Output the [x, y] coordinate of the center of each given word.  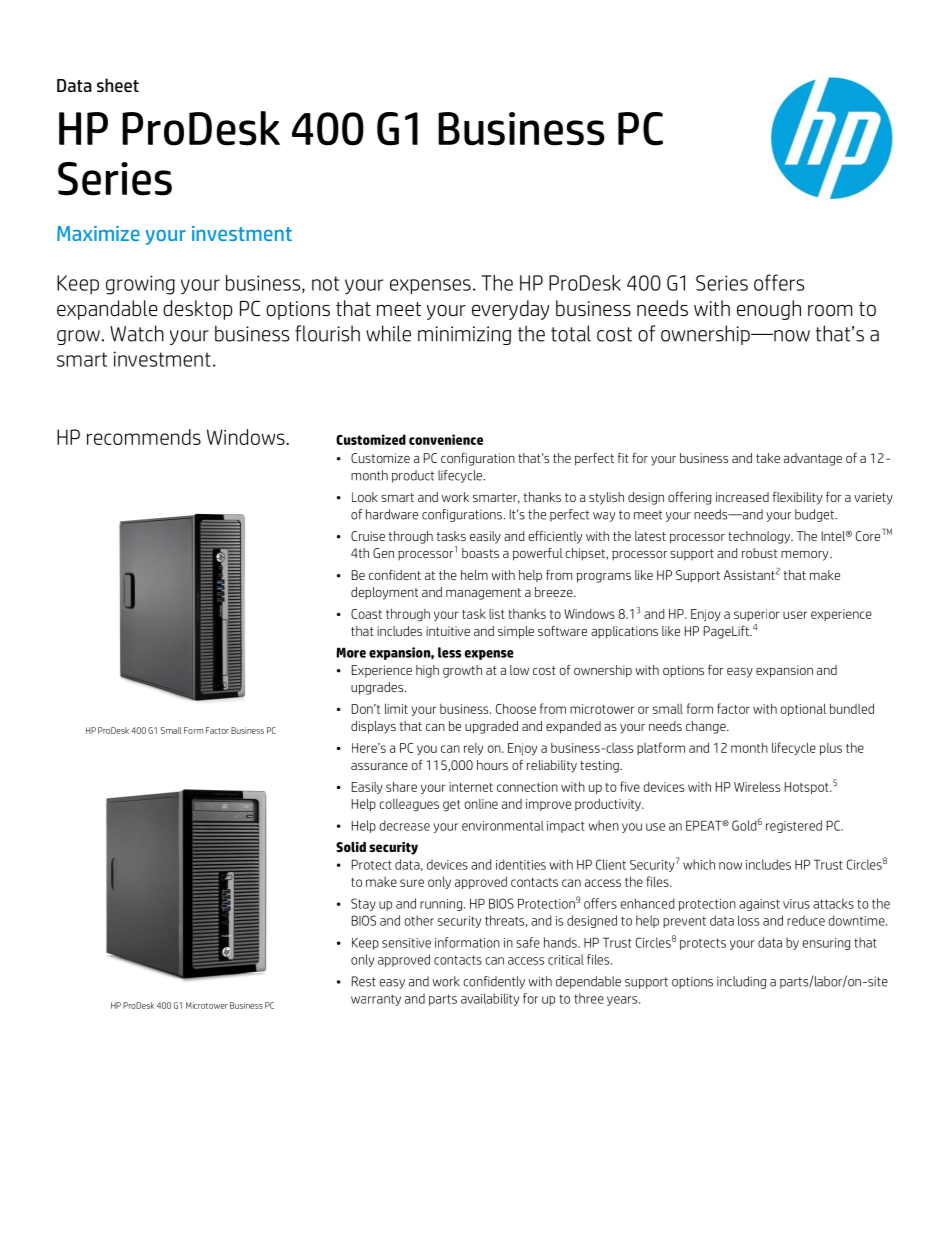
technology [760, 537]
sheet [118, 85]
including [741, 982]
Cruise [368, 536]
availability [490, 999]
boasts [480, 553]
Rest [364, 981]
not [325, 283]
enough [769, 310]
